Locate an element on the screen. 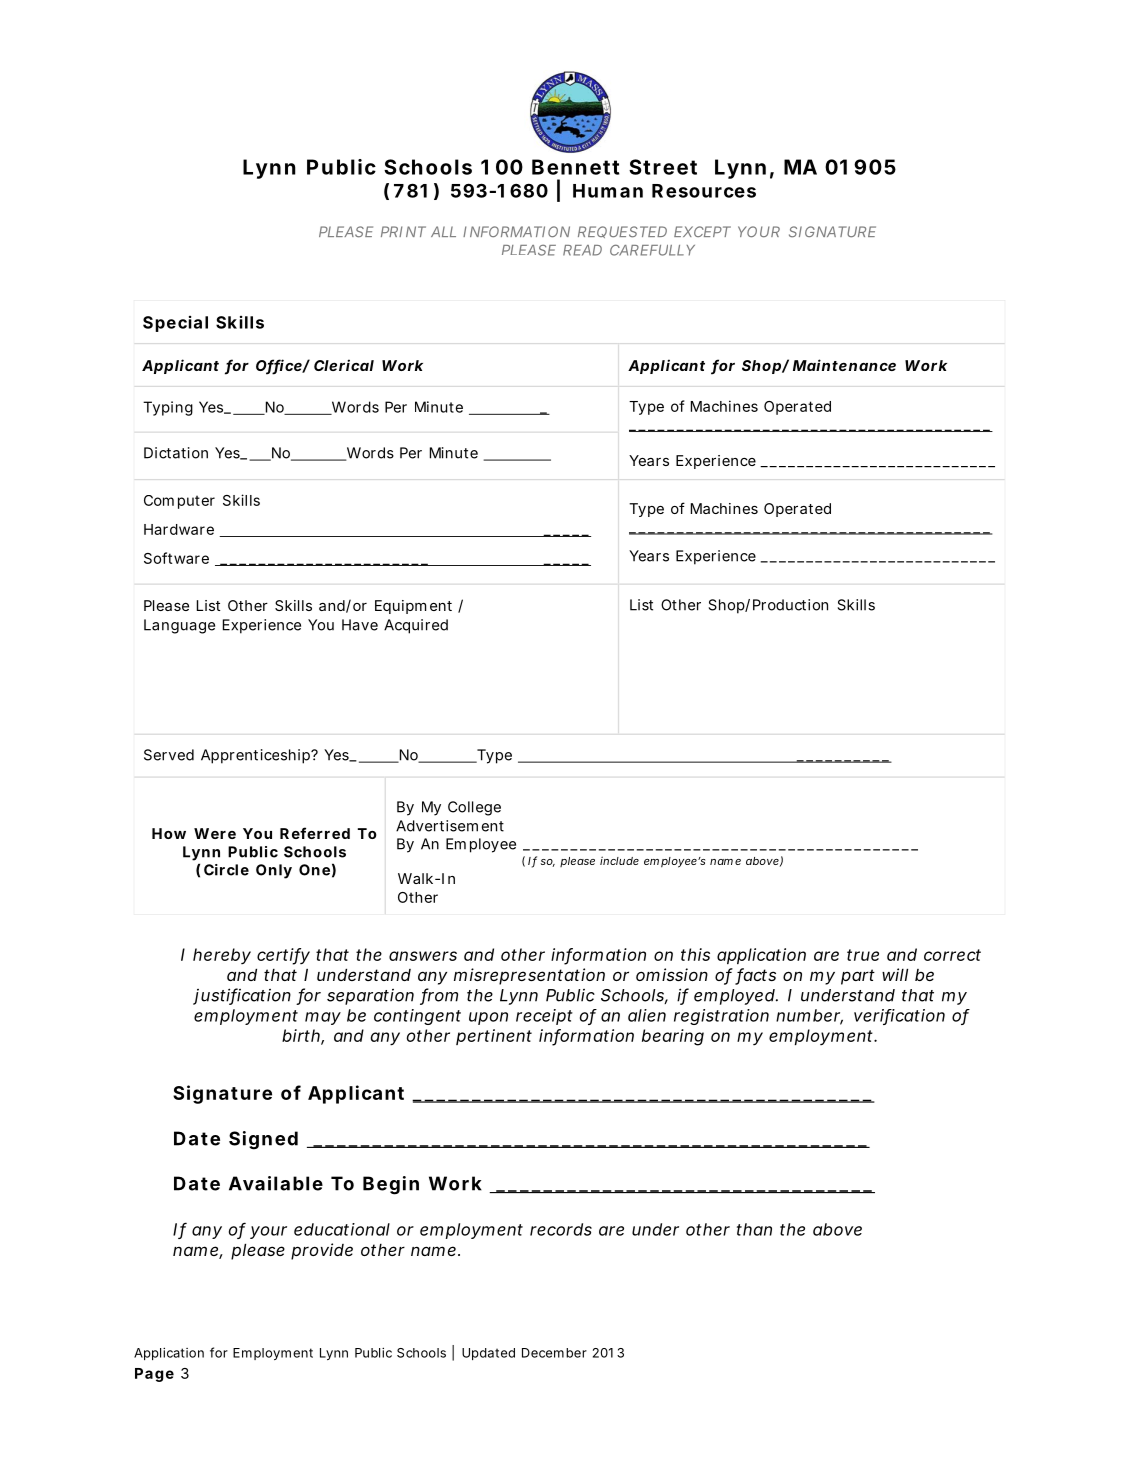 Image resolution: width=1139 pixels, height=1474 pixels. Page is located at coordinates (154, 1375).
